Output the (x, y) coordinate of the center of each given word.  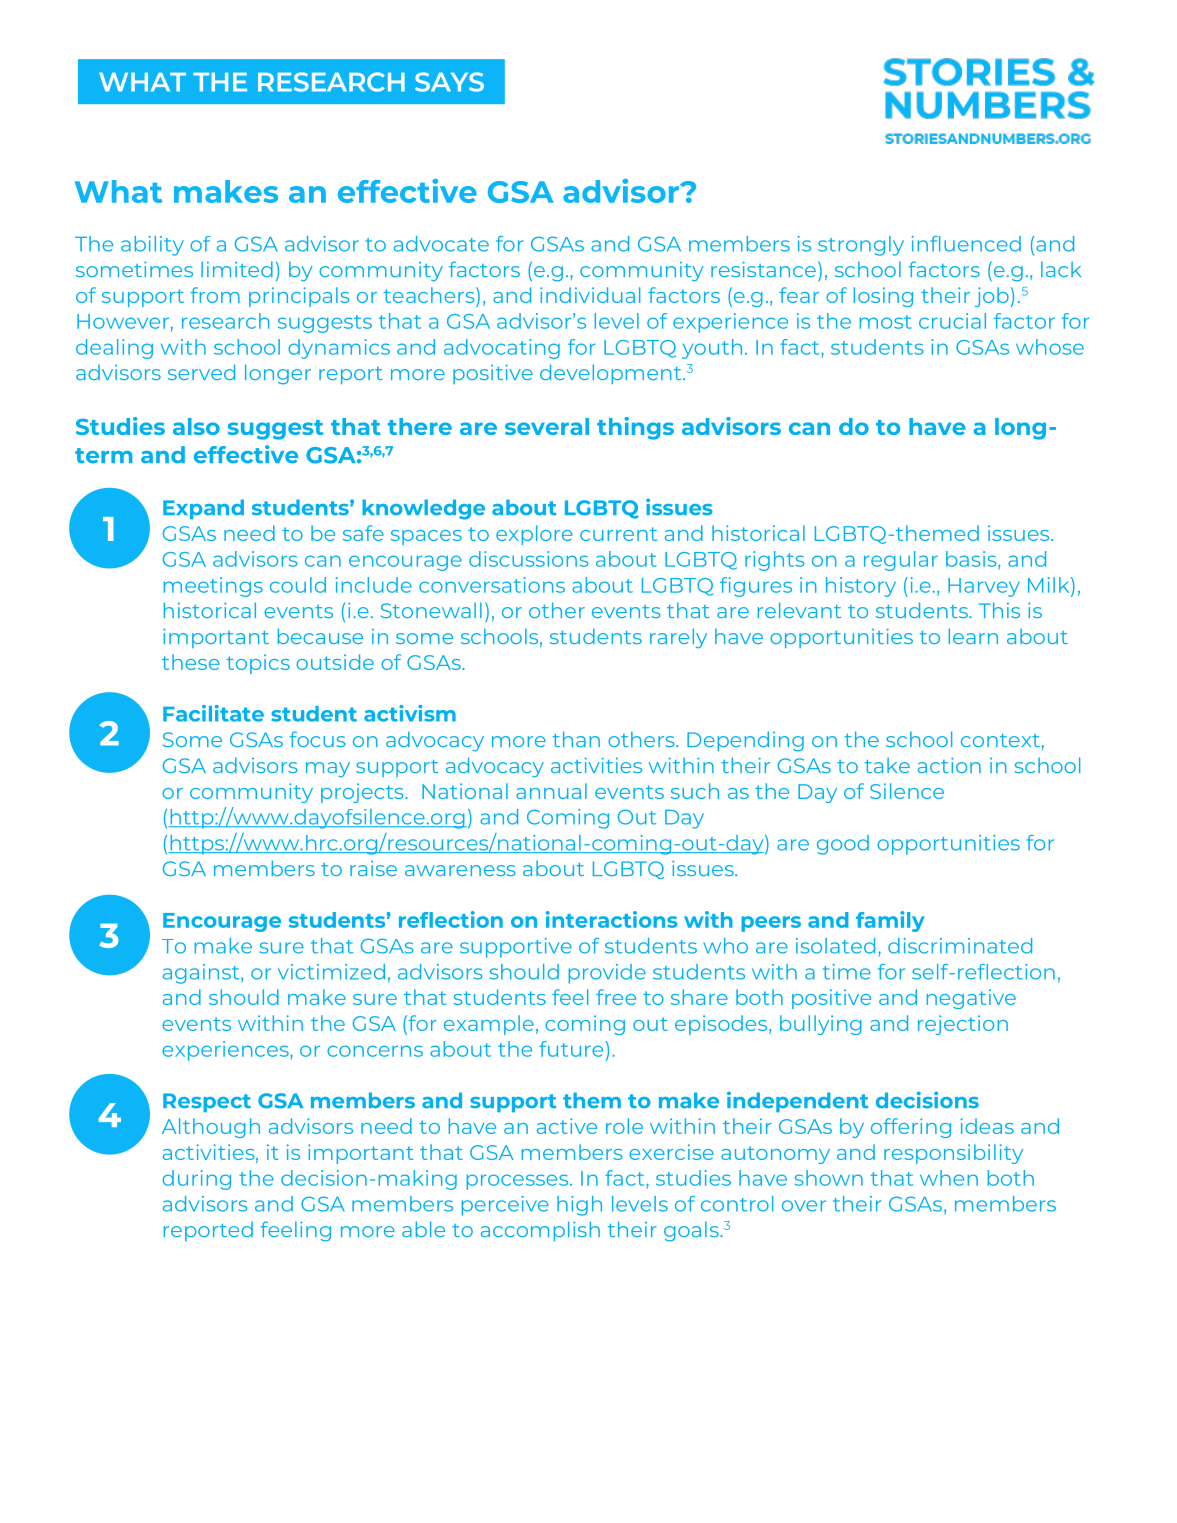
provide (607, 974)
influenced (966, 244)
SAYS (449, 82)
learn (973, 636)
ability (152, 246)
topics (258, 664)
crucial (952, 321)
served (201, 372)
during (196, 1180)
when (949, 1178)
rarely (678, 638)
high (579, 1206)
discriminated (960, 946)
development (612, 374)
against (202, 974)
